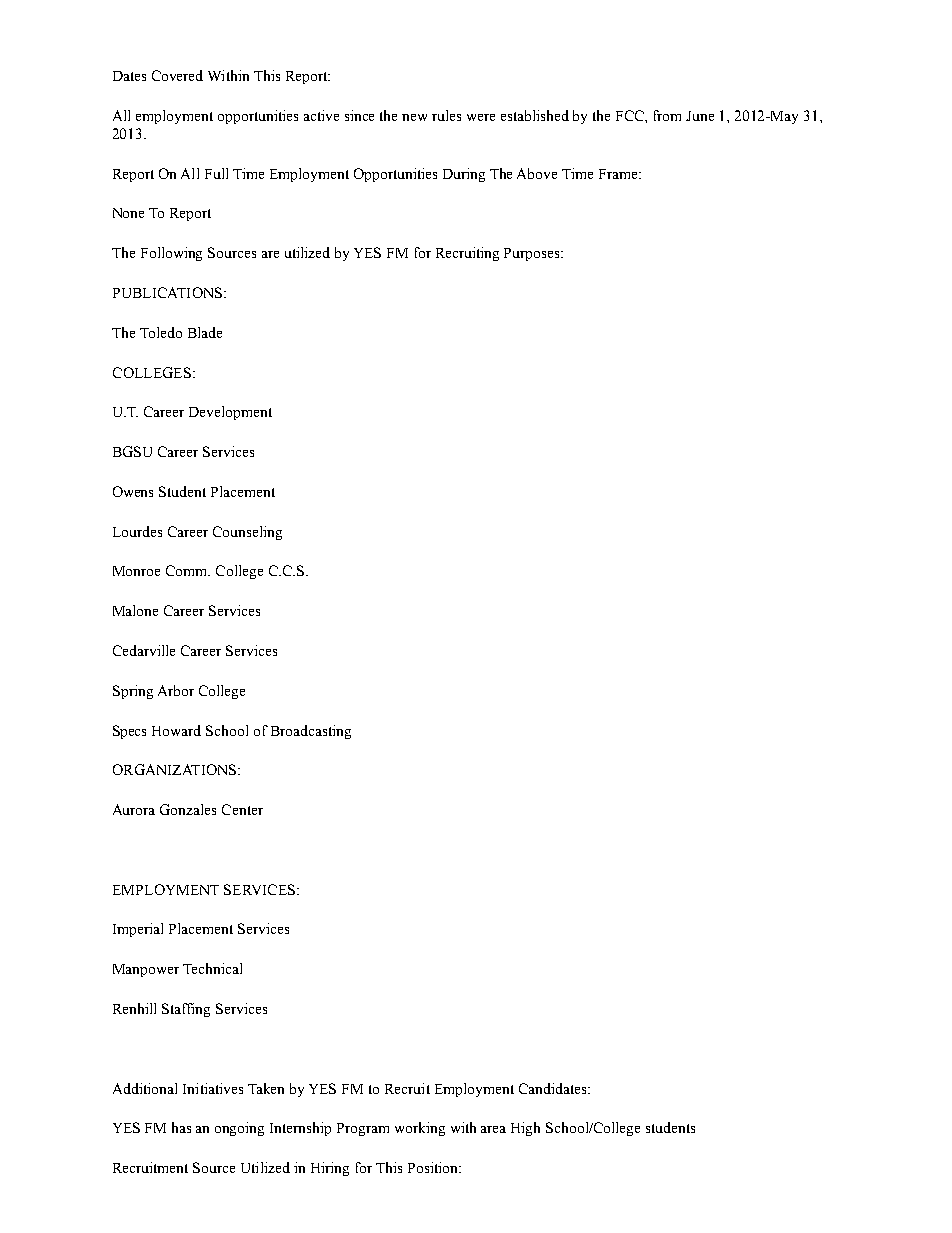 The width and height of the screenshot is (952, 1233). I want to click on working, so click(420, 1129).
